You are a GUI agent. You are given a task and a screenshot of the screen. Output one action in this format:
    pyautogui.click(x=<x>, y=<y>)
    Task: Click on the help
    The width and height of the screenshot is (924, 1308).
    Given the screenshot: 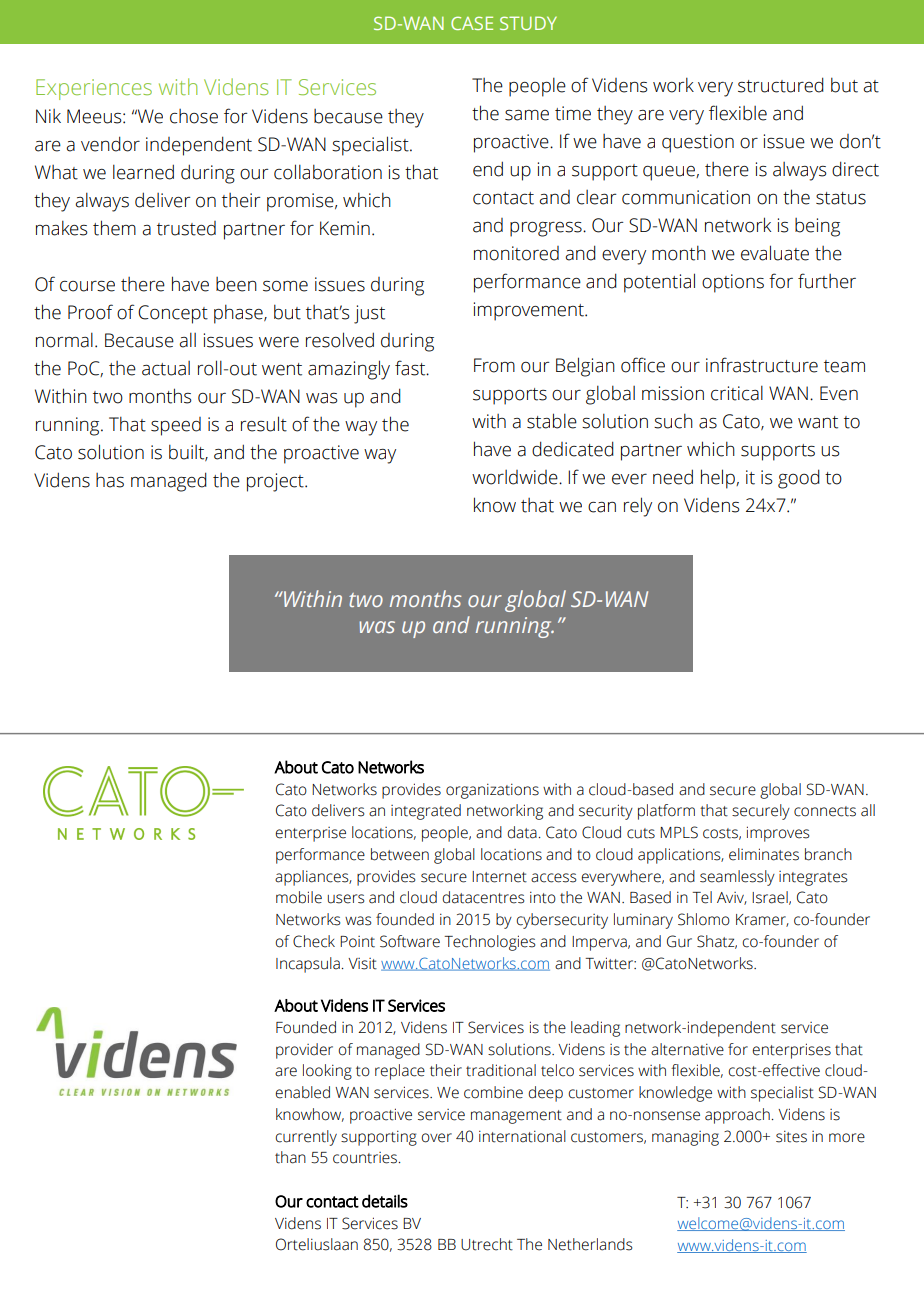 What is the action you would take?
    pyautogui.click(x=719, y=479)
